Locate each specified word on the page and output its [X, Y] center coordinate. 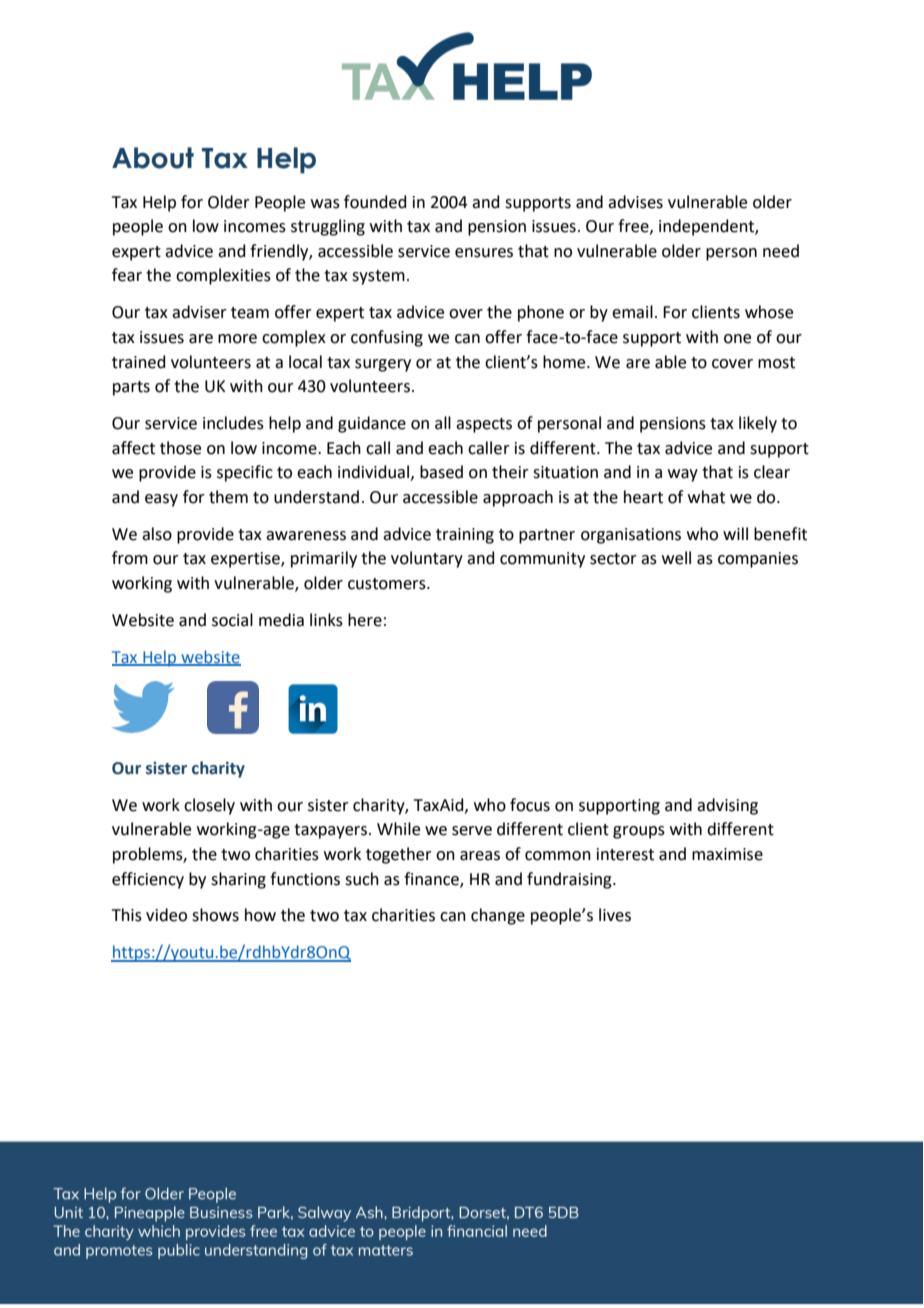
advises [635, 202]
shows [215, 915]
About [153, 158]
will [735, 533]
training [465, 536]
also [157, 534]
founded [375, 202]
